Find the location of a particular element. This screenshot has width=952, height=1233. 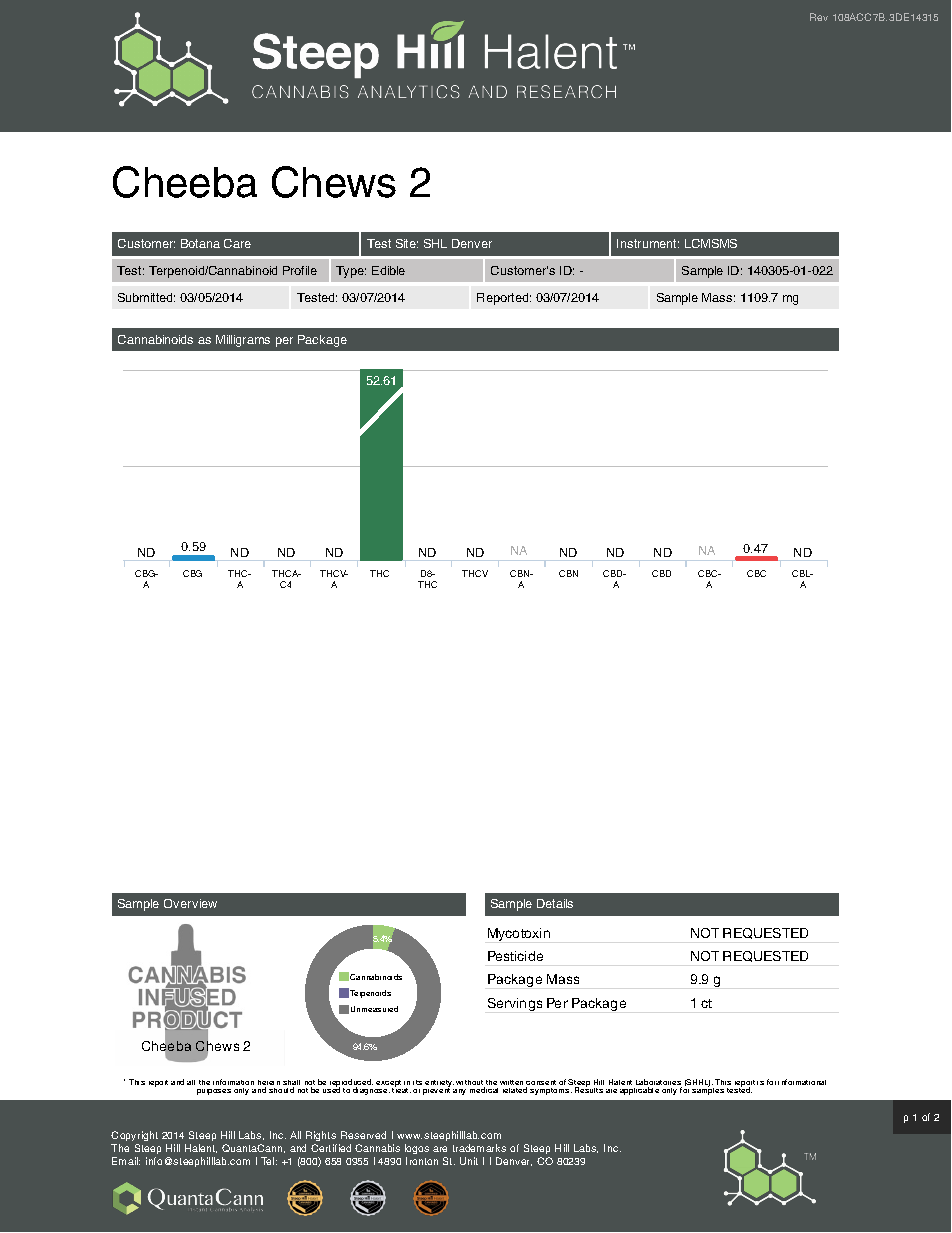

Cannabis is located at coordinates (377, 1148).
